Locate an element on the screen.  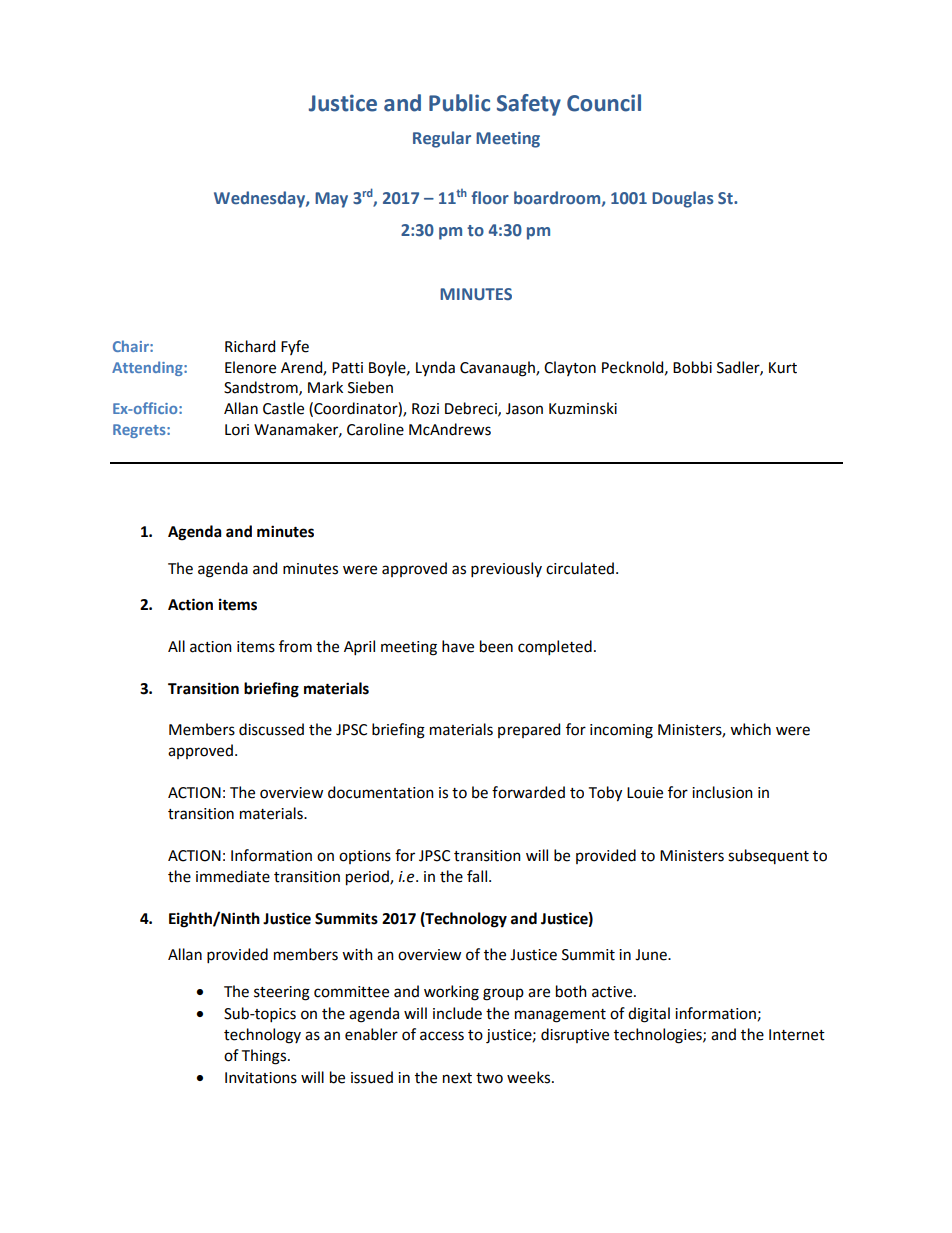
May is located at coordinates (331, 200).
